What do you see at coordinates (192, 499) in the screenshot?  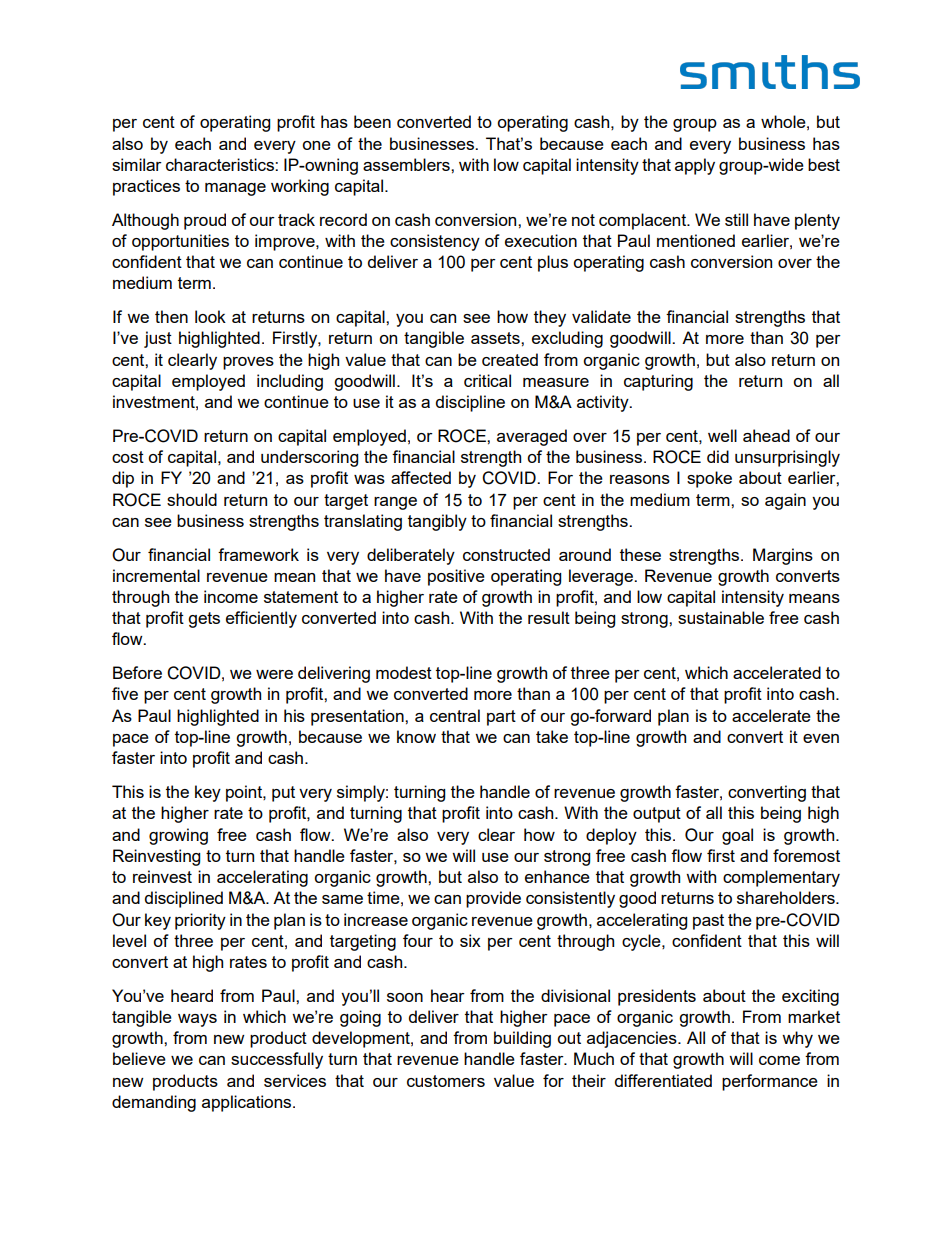 I see `should` at bounding box center [192, 499].
